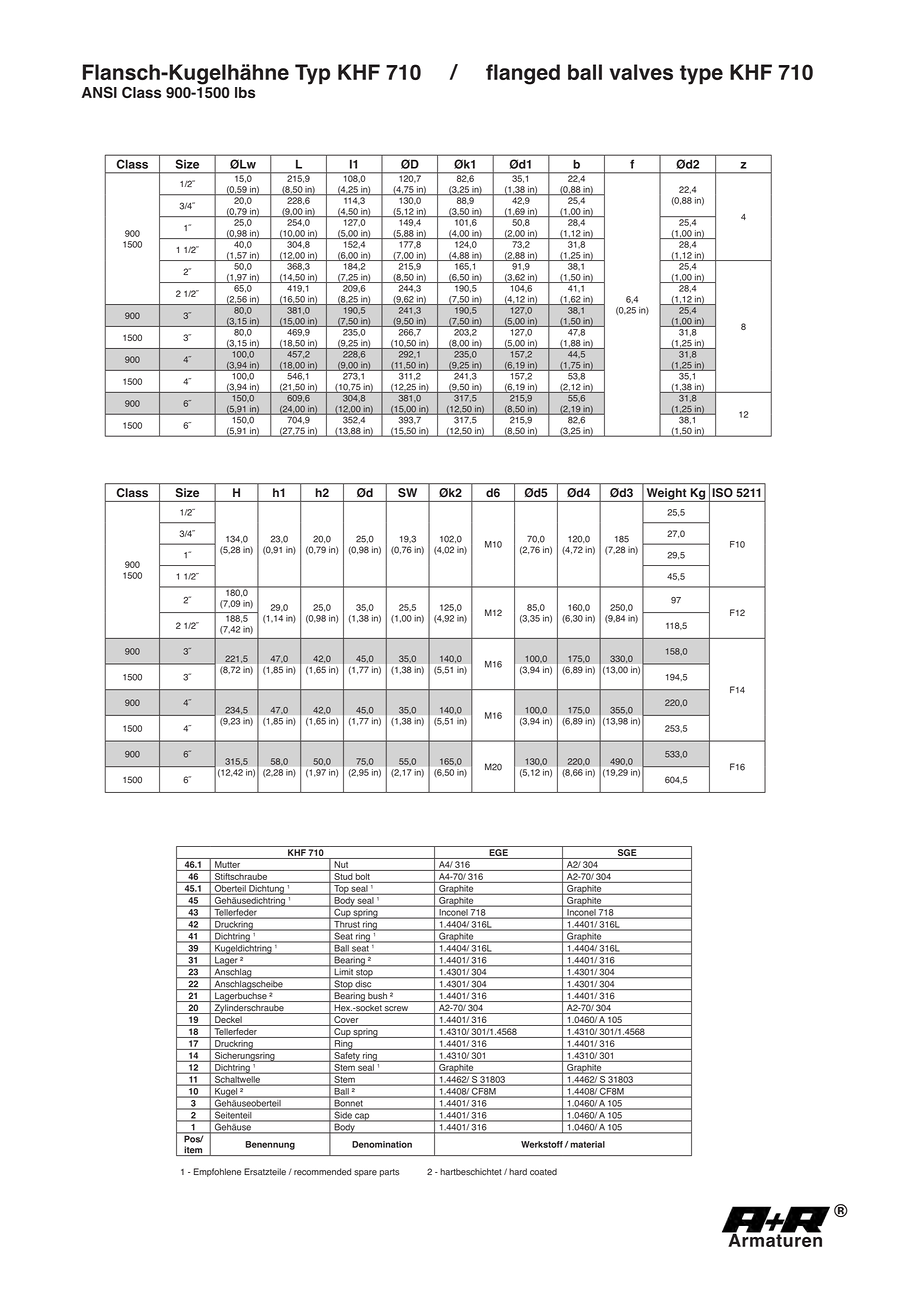 The image size is (924, 1297). I want to click on screw, so click(396, 1010).
